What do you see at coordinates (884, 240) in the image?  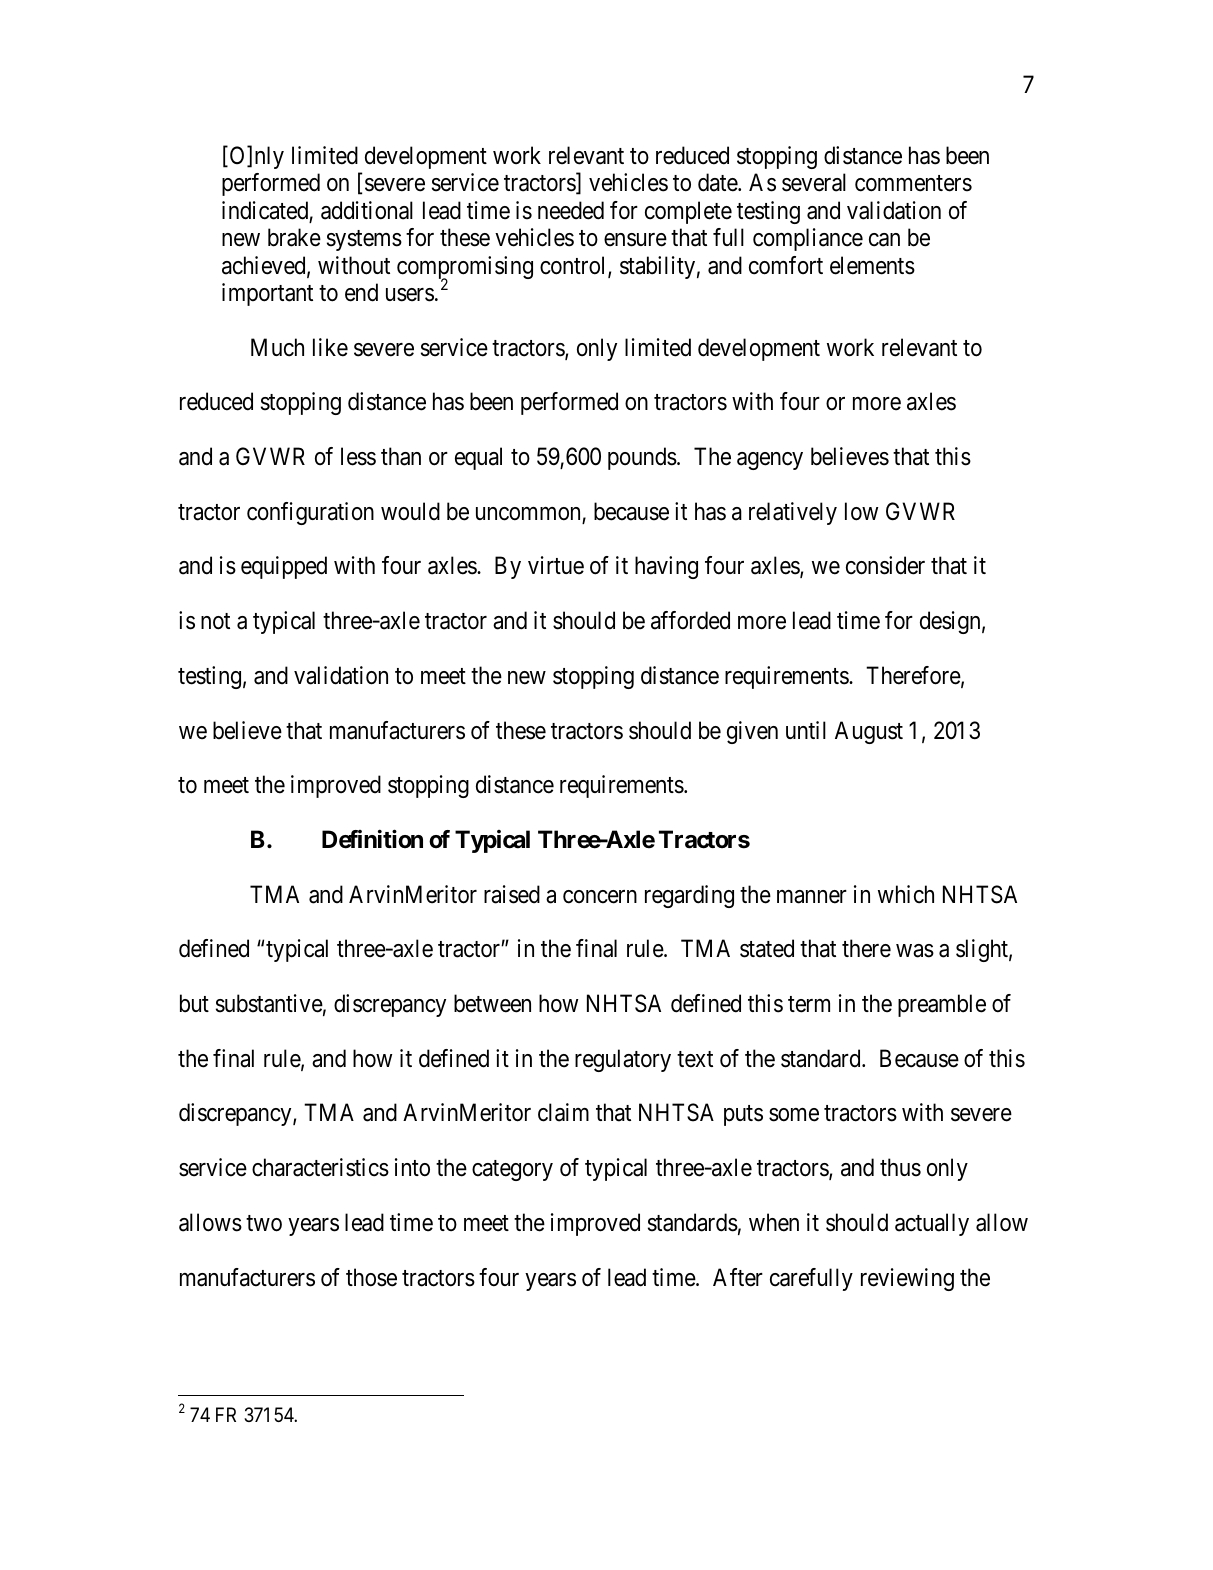 I see `can` at bounding box center [884, 240].
